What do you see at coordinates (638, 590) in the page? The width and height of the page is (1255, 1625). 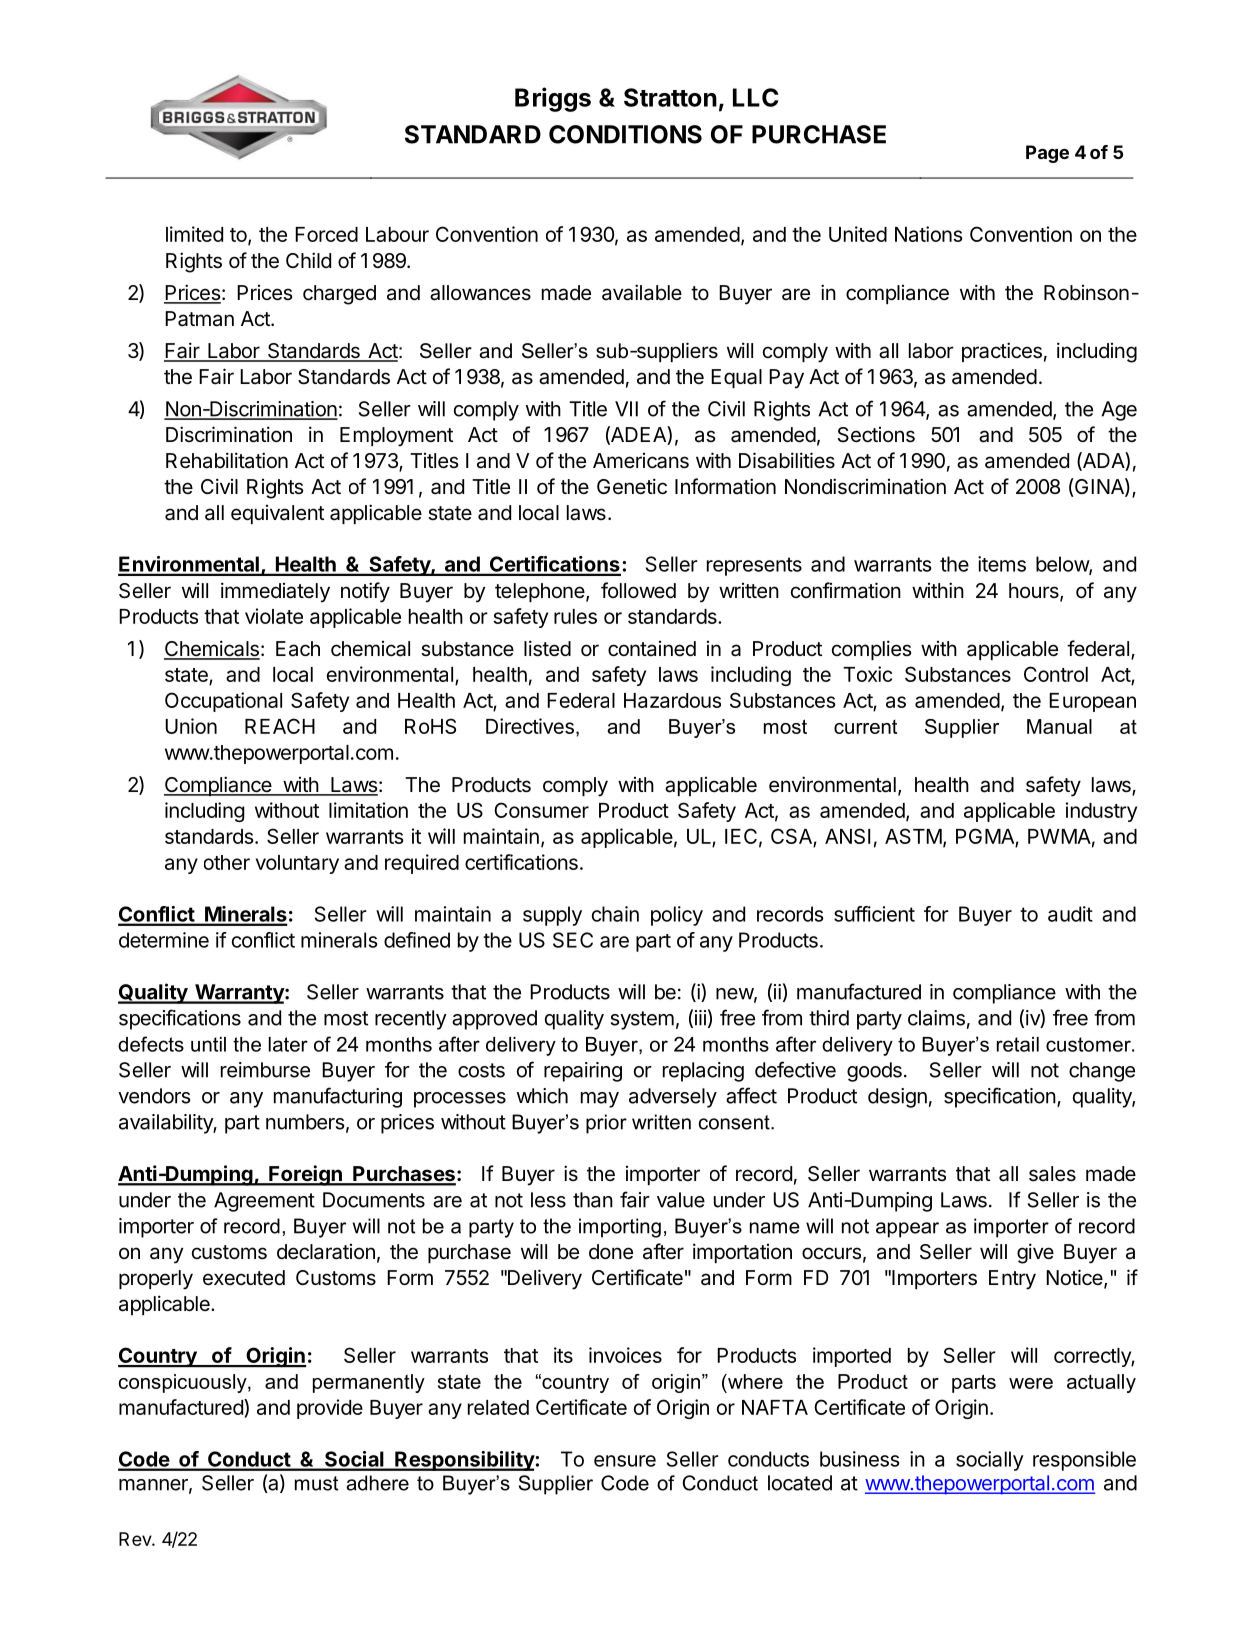 I see `followed` at bounding box center [638, 590].
